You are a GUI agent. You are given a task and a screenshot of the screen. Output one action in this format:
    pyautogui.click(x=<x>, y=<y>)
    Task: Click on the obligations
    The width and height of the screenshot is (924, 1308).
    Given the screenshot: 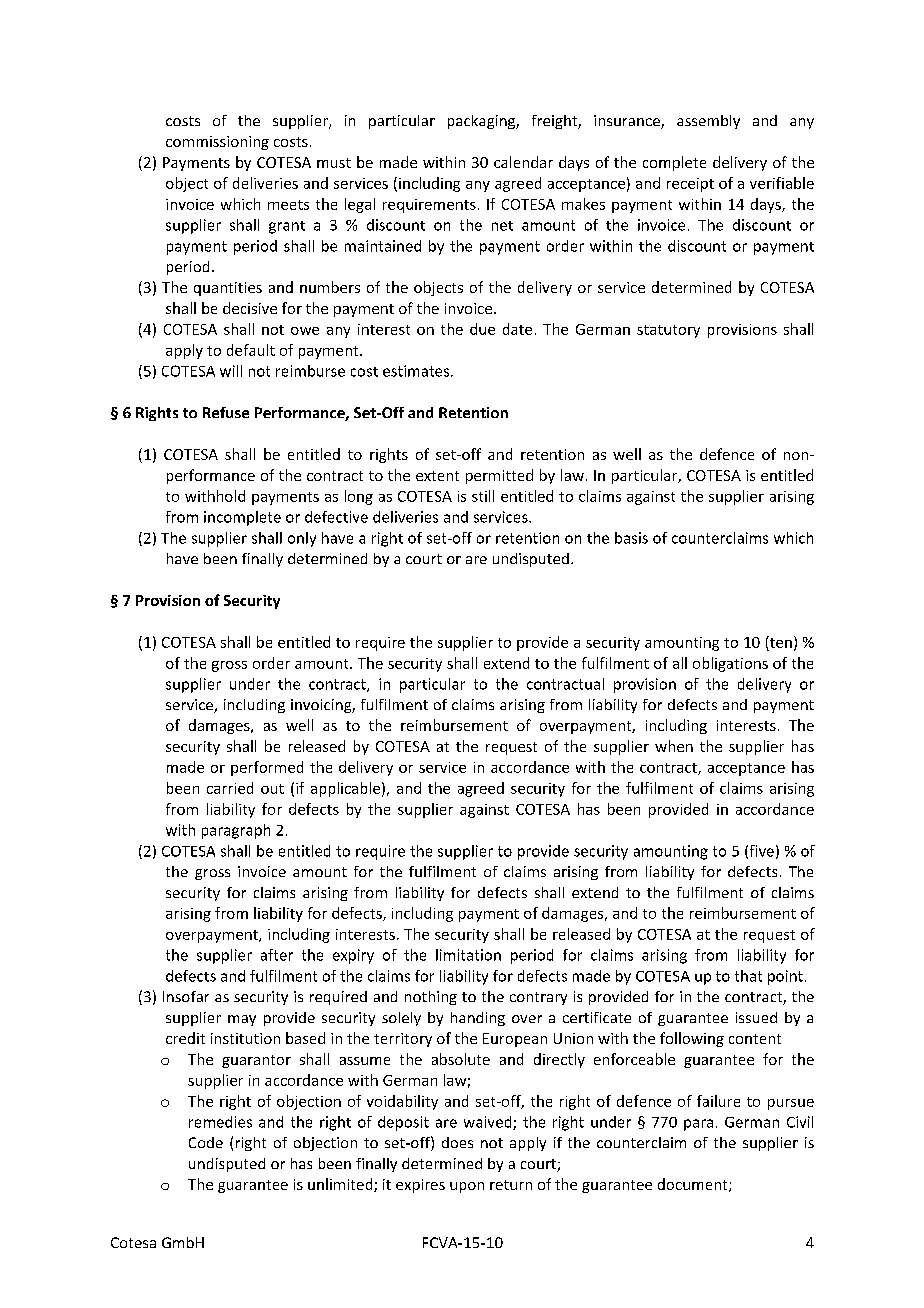 What is the action you would take?
    pyautogui.click(x=730, y=664)
